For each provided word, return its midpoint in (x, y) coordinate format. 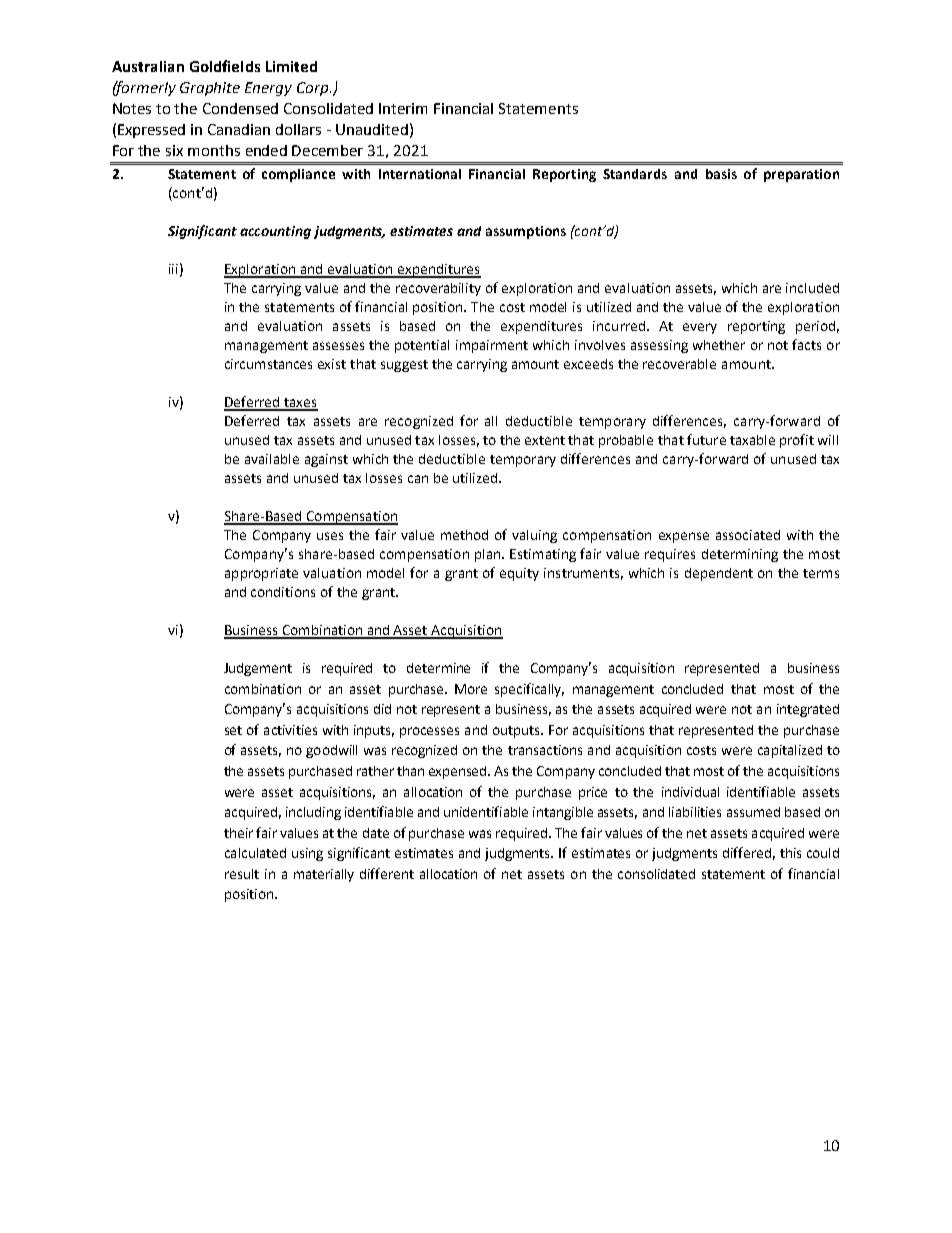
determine (438, 668)
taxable (752, 440)
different (387, 873)
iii (173, 269)
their (238, 833)
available (272, 459)
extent (545, 440)
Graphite (210, 89)
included (812, 288)
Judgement (258, 669)
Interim (403, 108)
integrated (808, 710)
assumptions (526, 232)
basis (721, 174)
